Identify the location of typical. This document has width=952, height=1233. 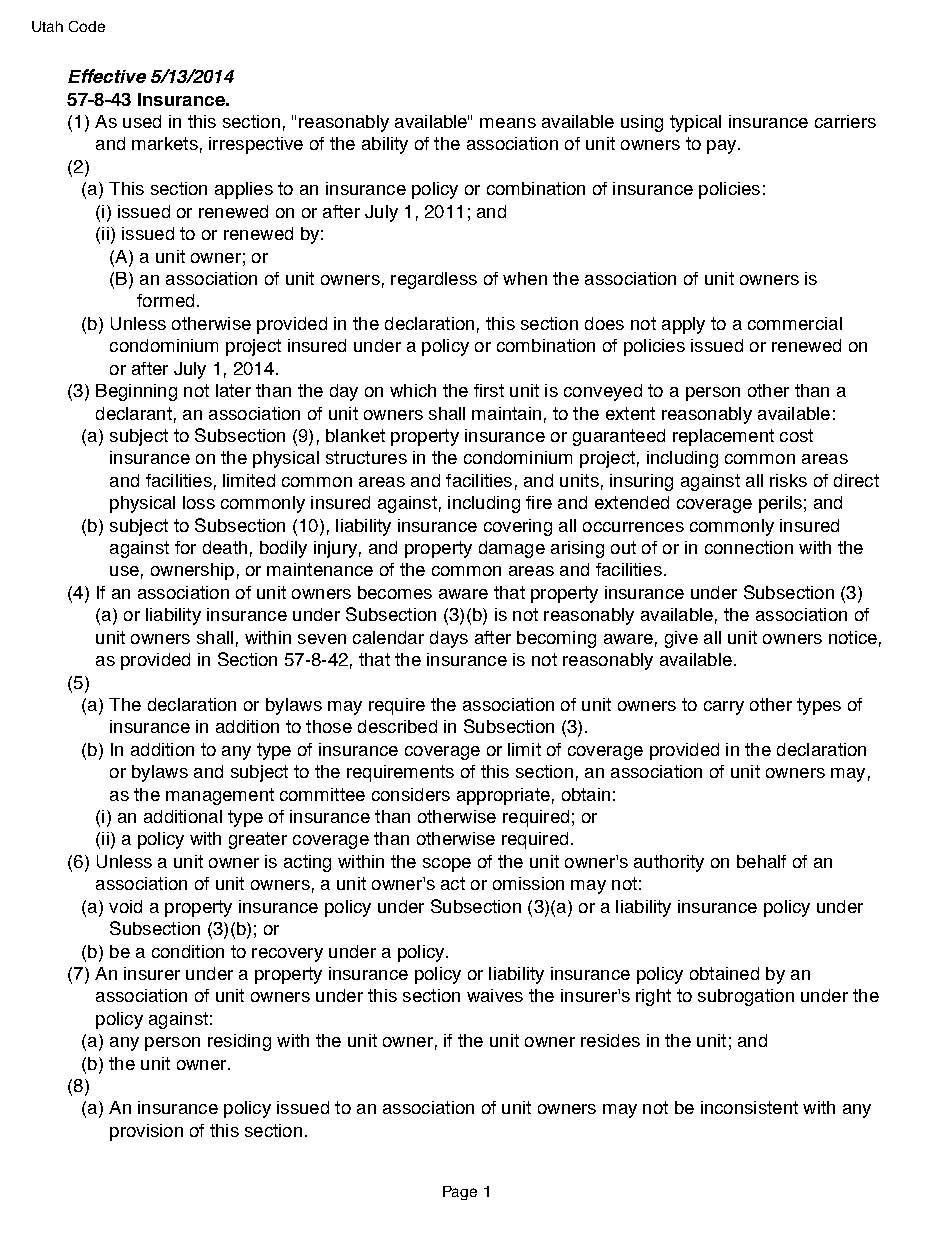
(695, 123).
